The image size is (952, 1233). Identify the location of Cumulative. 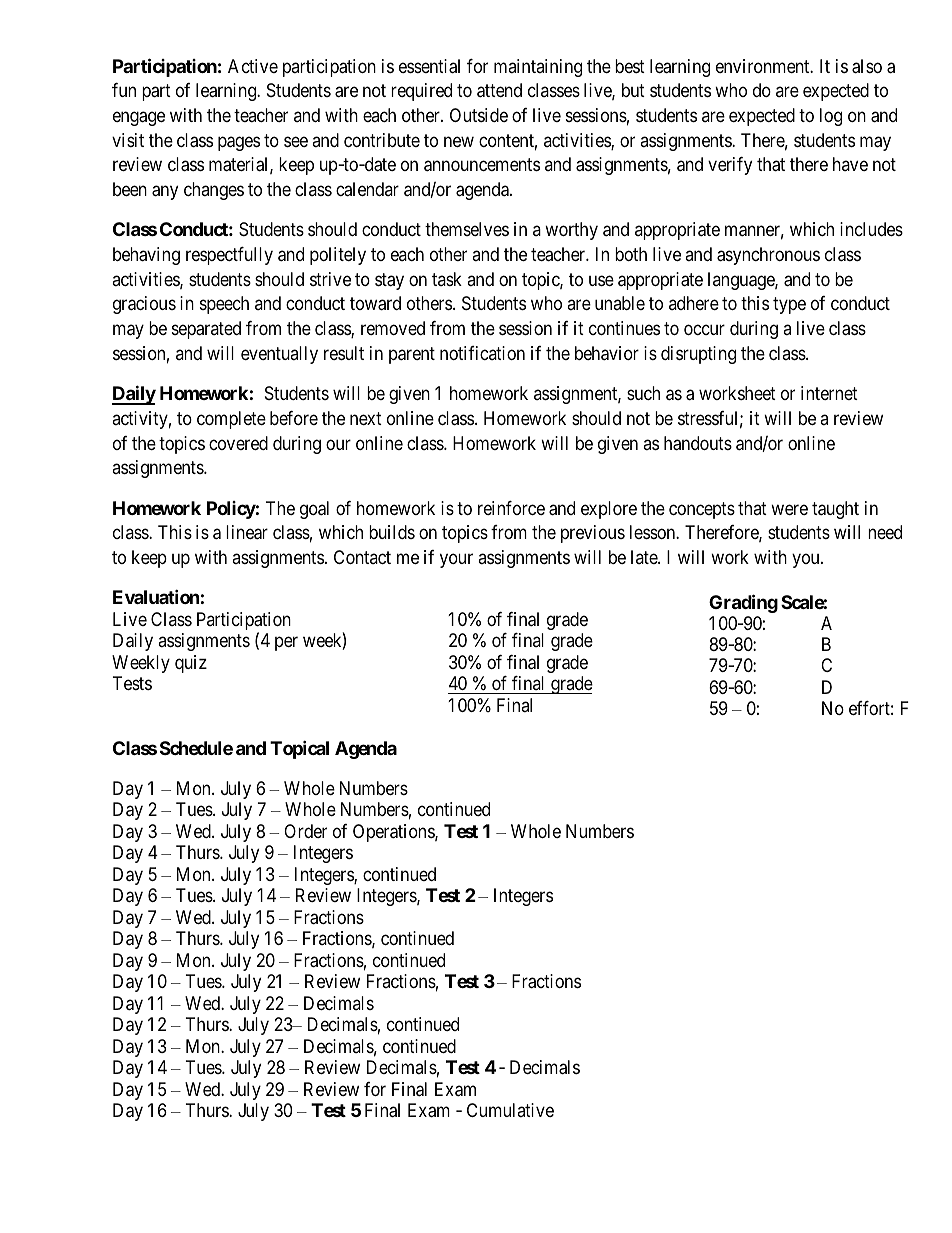
(510, 1110).
